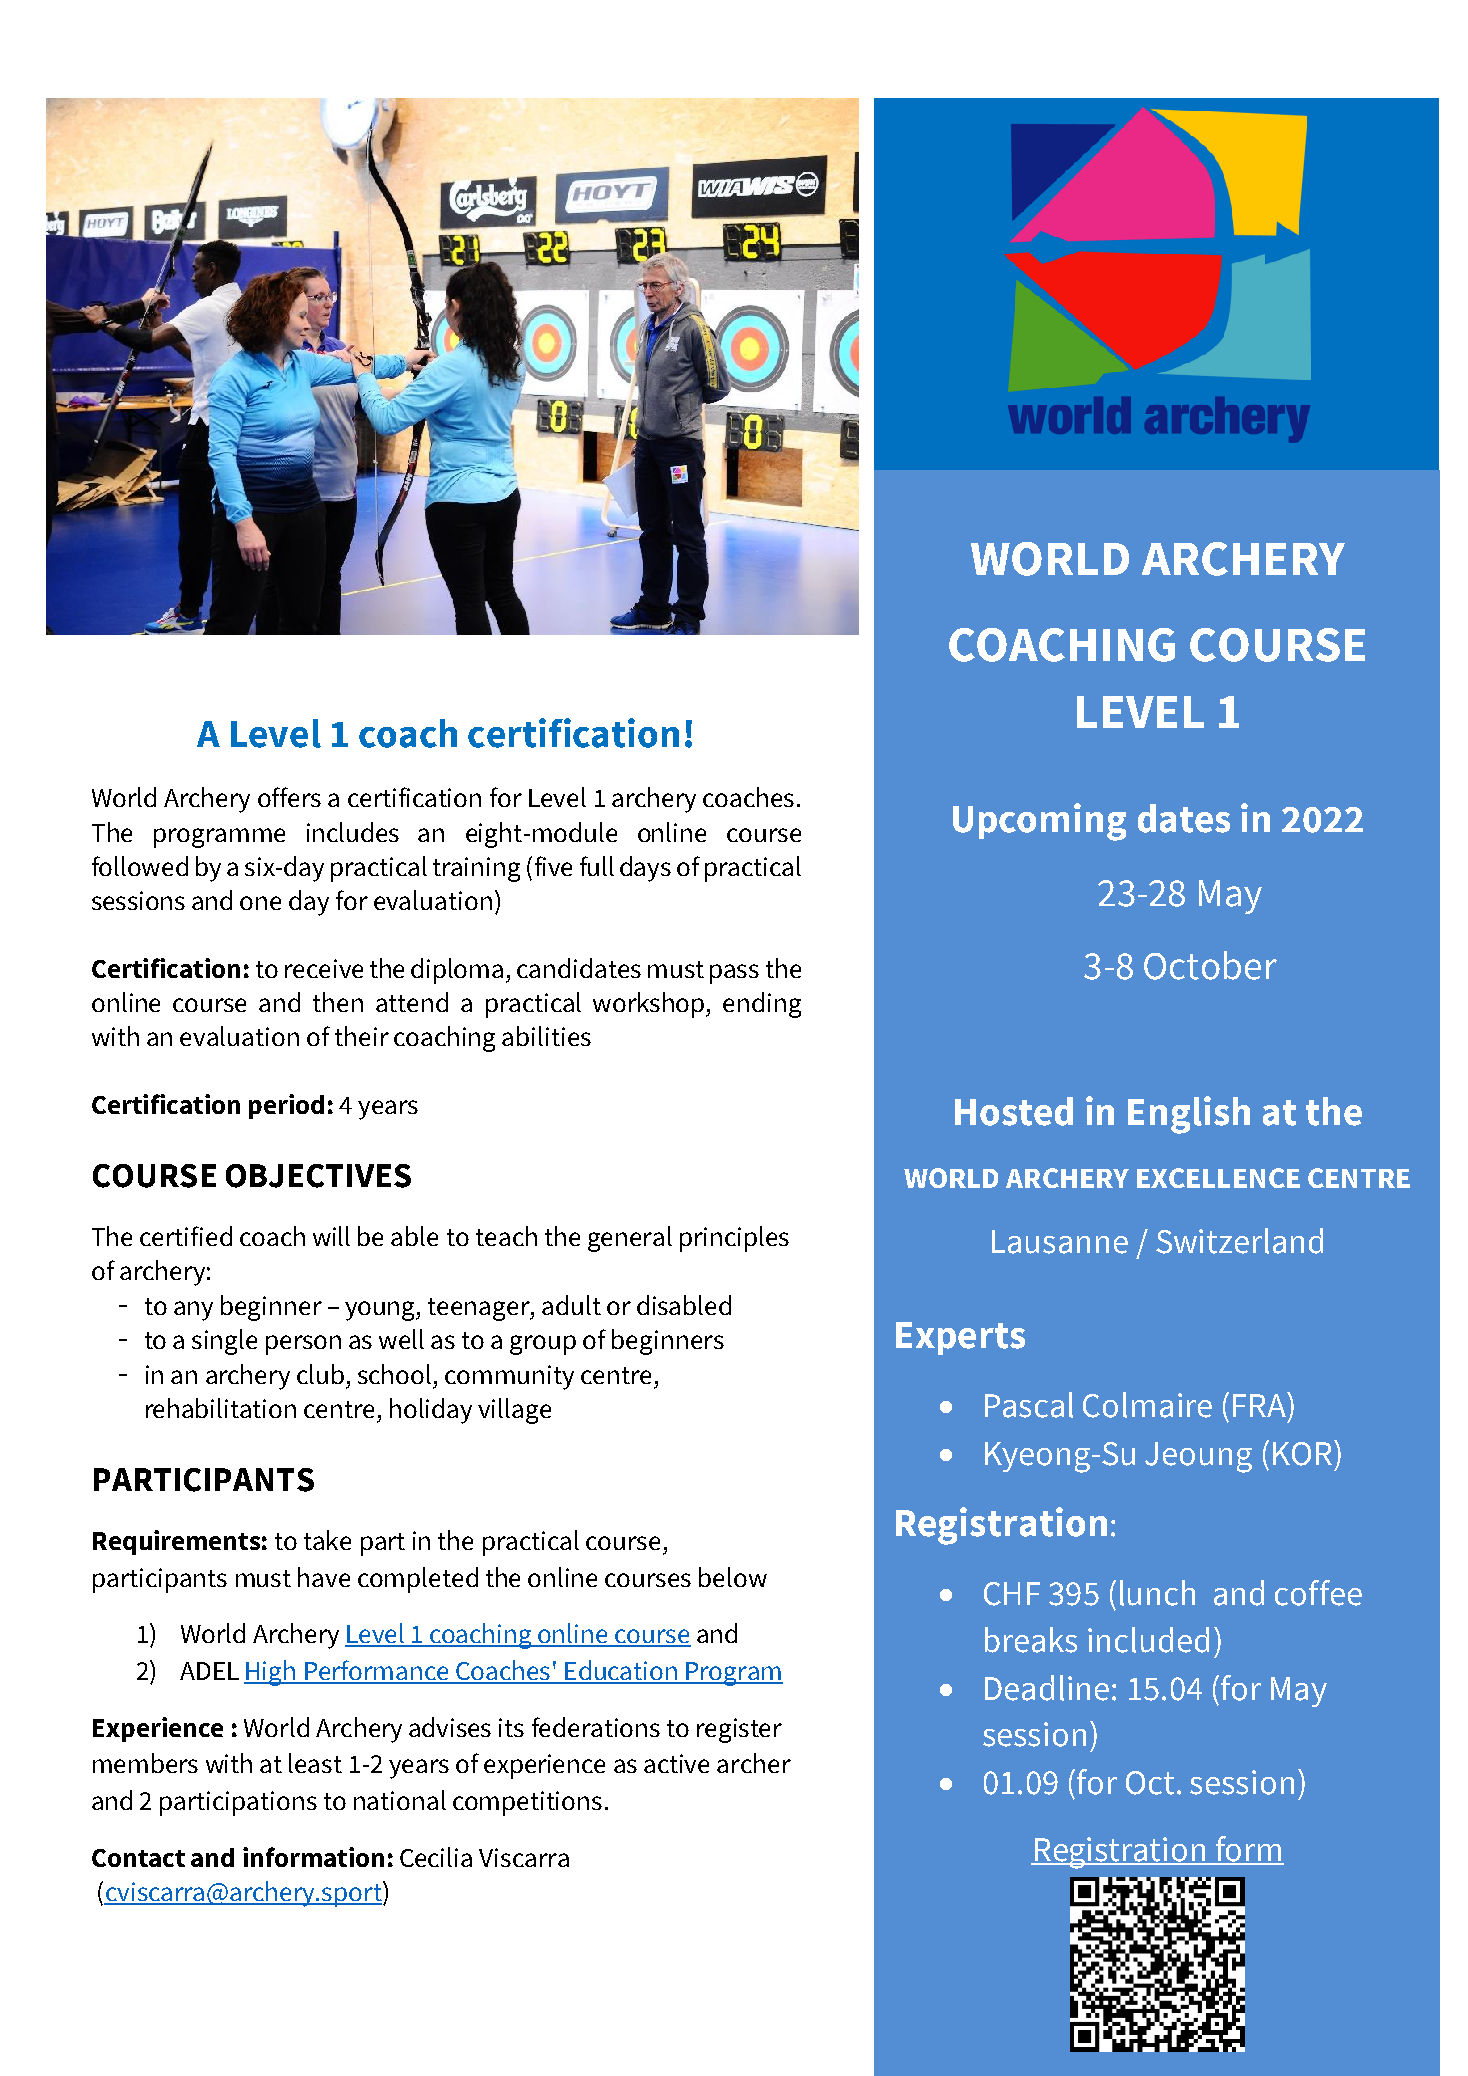 Image resolution: width=1468 pixels, height=2076 pixels. What do you see at coordinates (645, 869) in the page?
I see `days` at bounding box center [645, 869].
